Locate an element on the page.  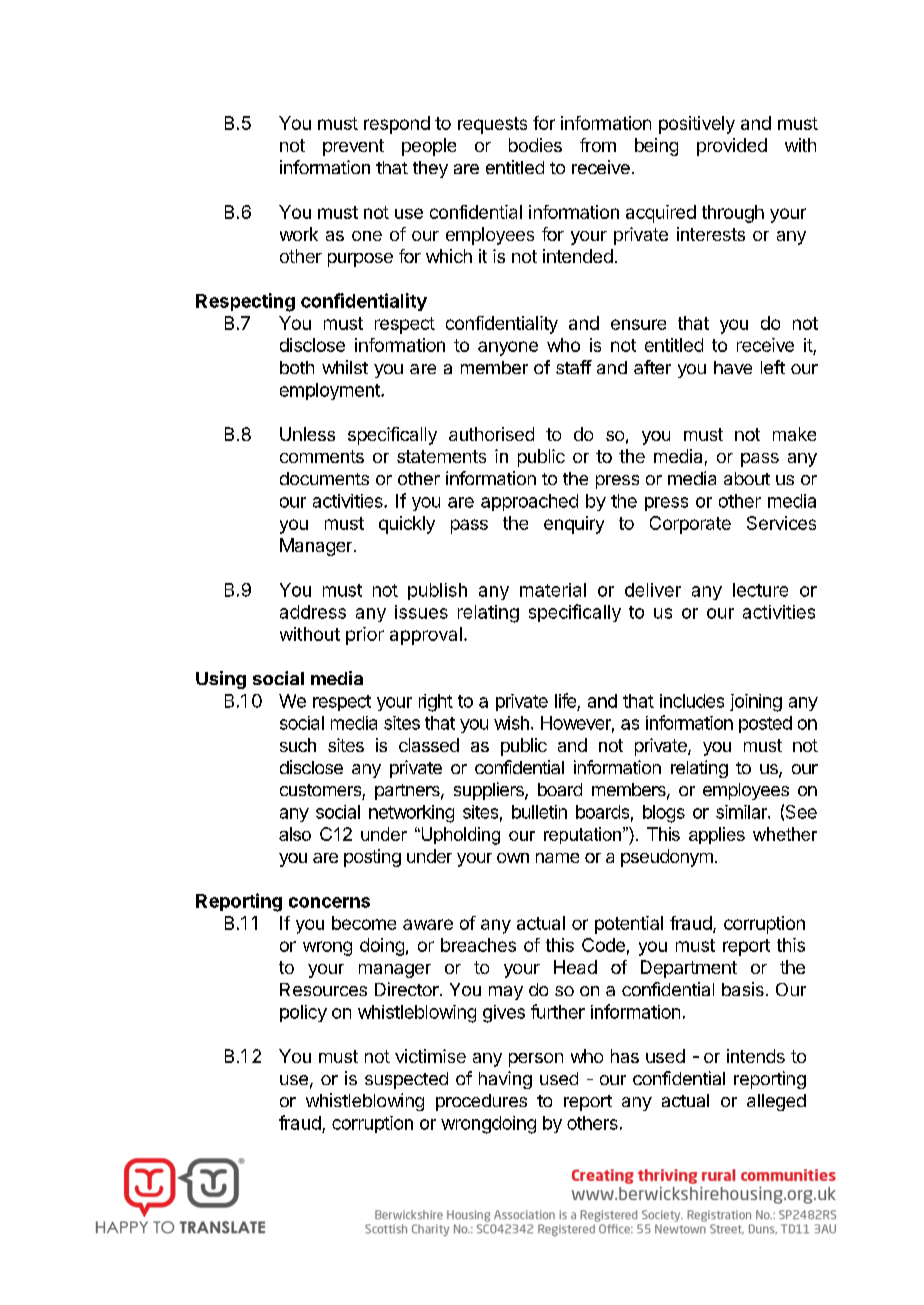
own is located at coordinates (513, 858).
